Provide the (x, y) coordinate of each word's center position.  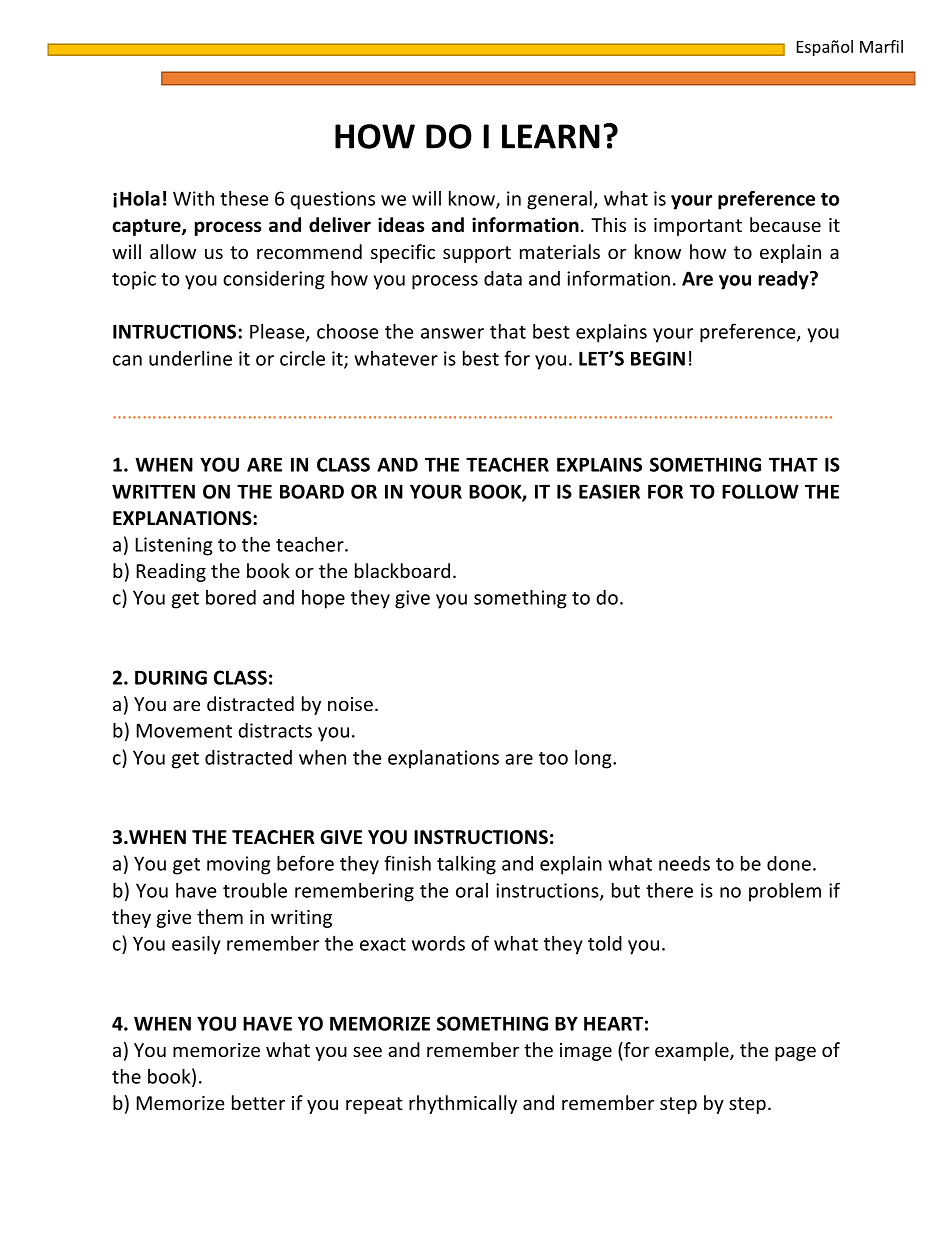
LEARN (551, 136)
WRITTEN (153, 491)
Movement (184, 731)
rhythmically (463, 1104)
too (553, 758)
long (594, 759)
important (698, 227)
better (258, 1102)
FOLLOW (760, 491)
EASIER (609, 491)
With (193, 198)
